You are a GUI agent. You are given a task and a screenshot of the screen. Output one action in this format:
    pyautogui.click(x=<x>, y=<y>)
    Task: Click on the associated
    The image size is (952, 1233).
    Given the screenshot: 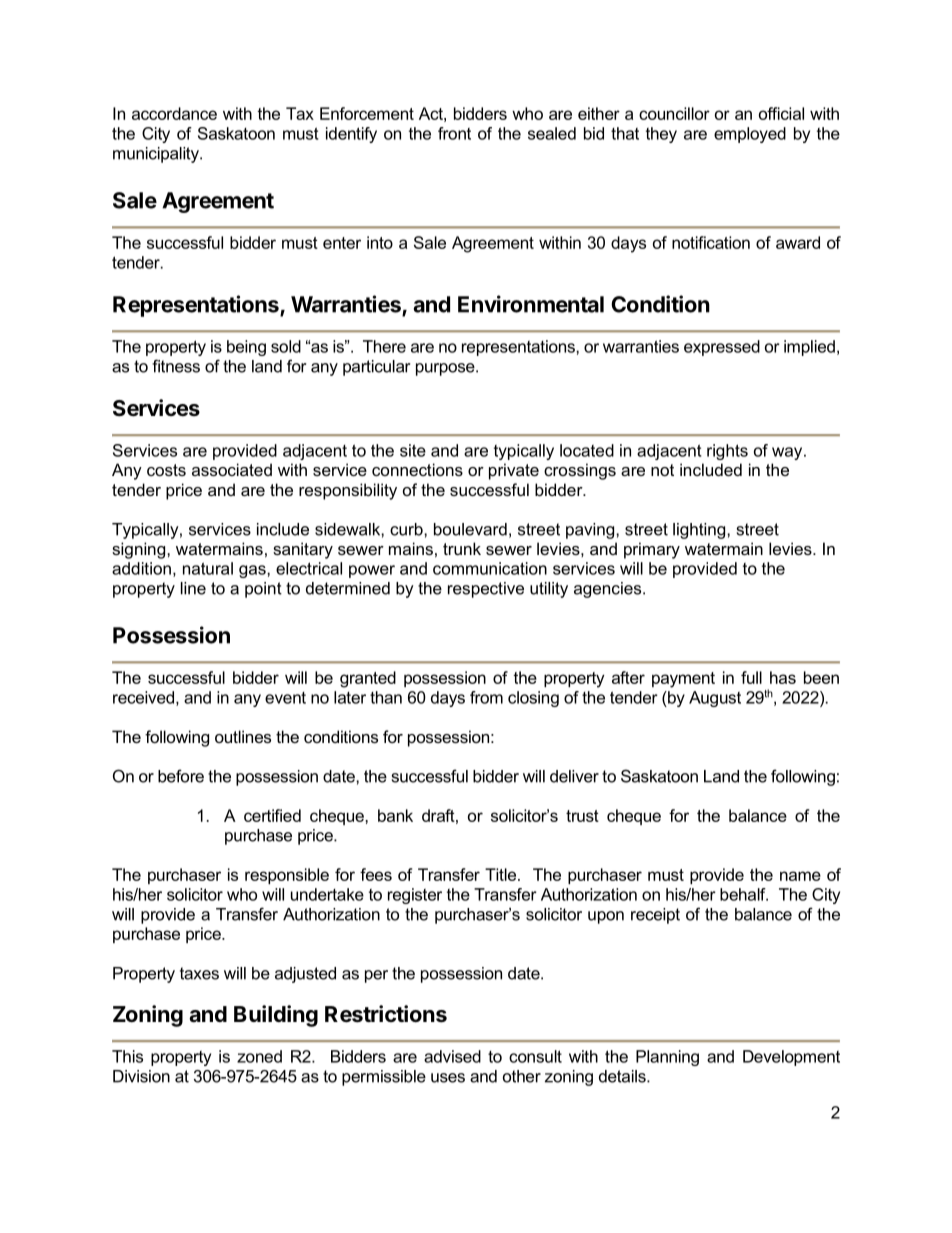 What is the action you would take?
    pyautogui.click(x=232, y=469)
